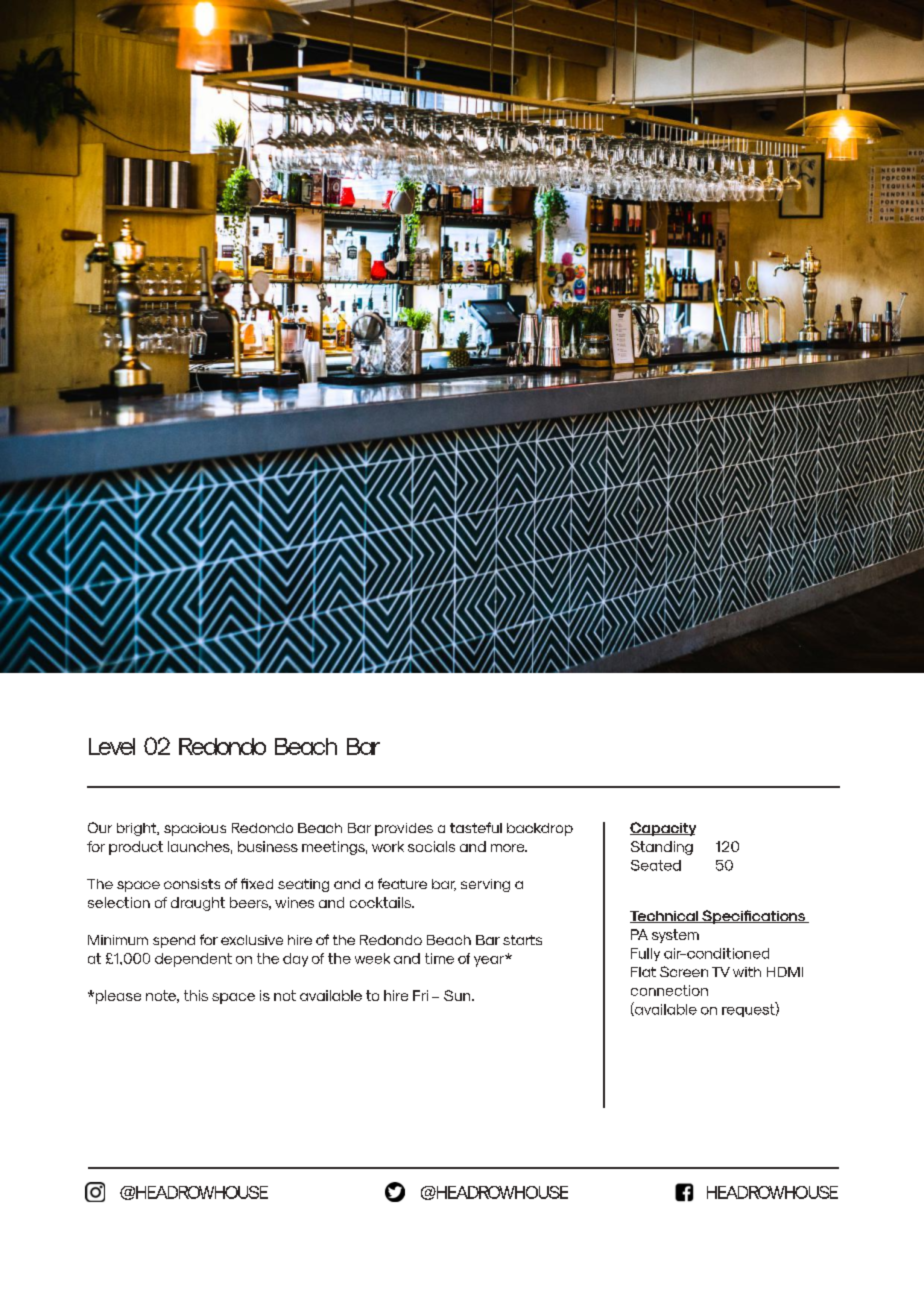 This document has height=1308, width=924. Describe the element at coordinates (458, 995) in the document. I see `Sun` at that location.
